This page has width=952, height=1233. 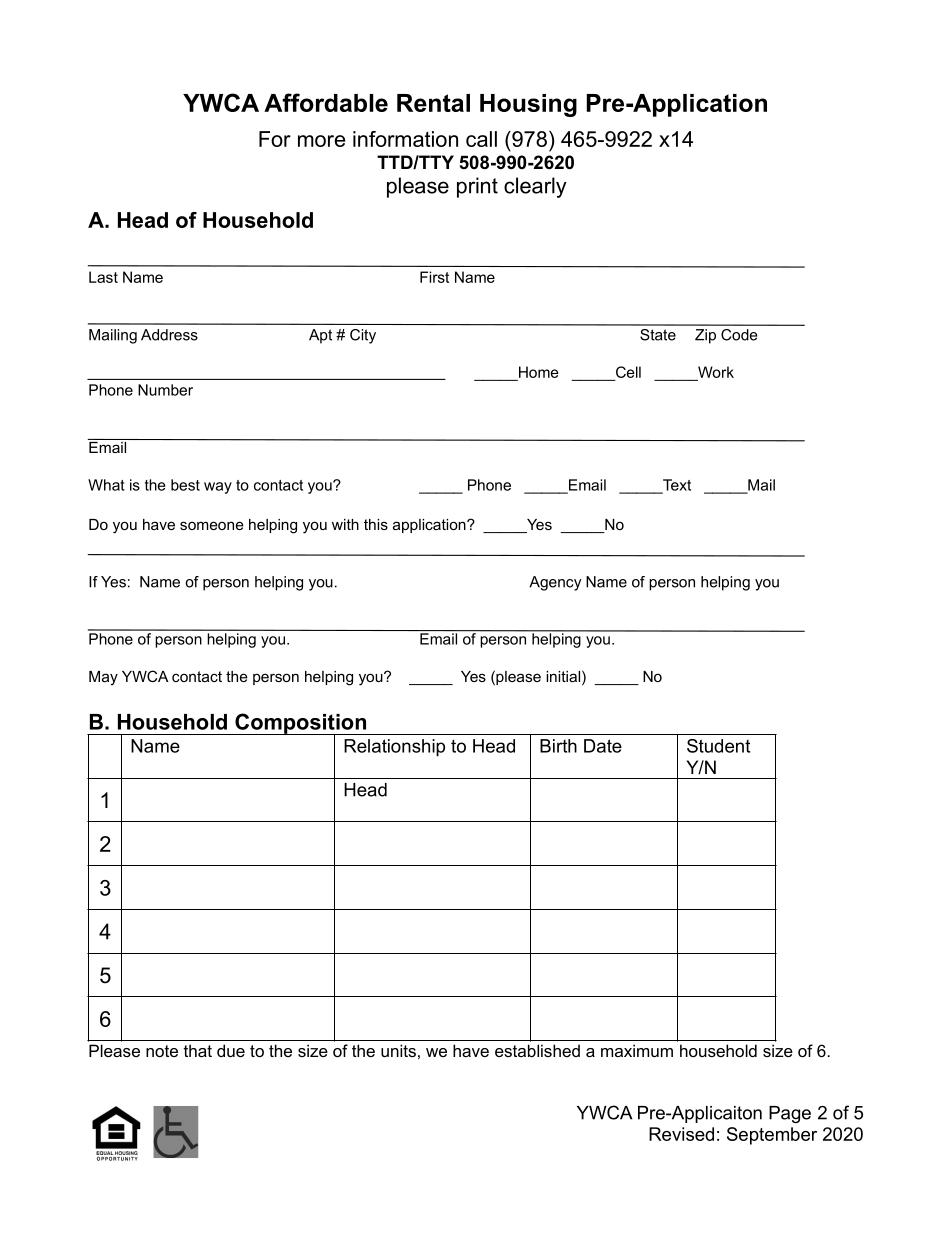 I want to click on call, so click(x=481, y=139).
